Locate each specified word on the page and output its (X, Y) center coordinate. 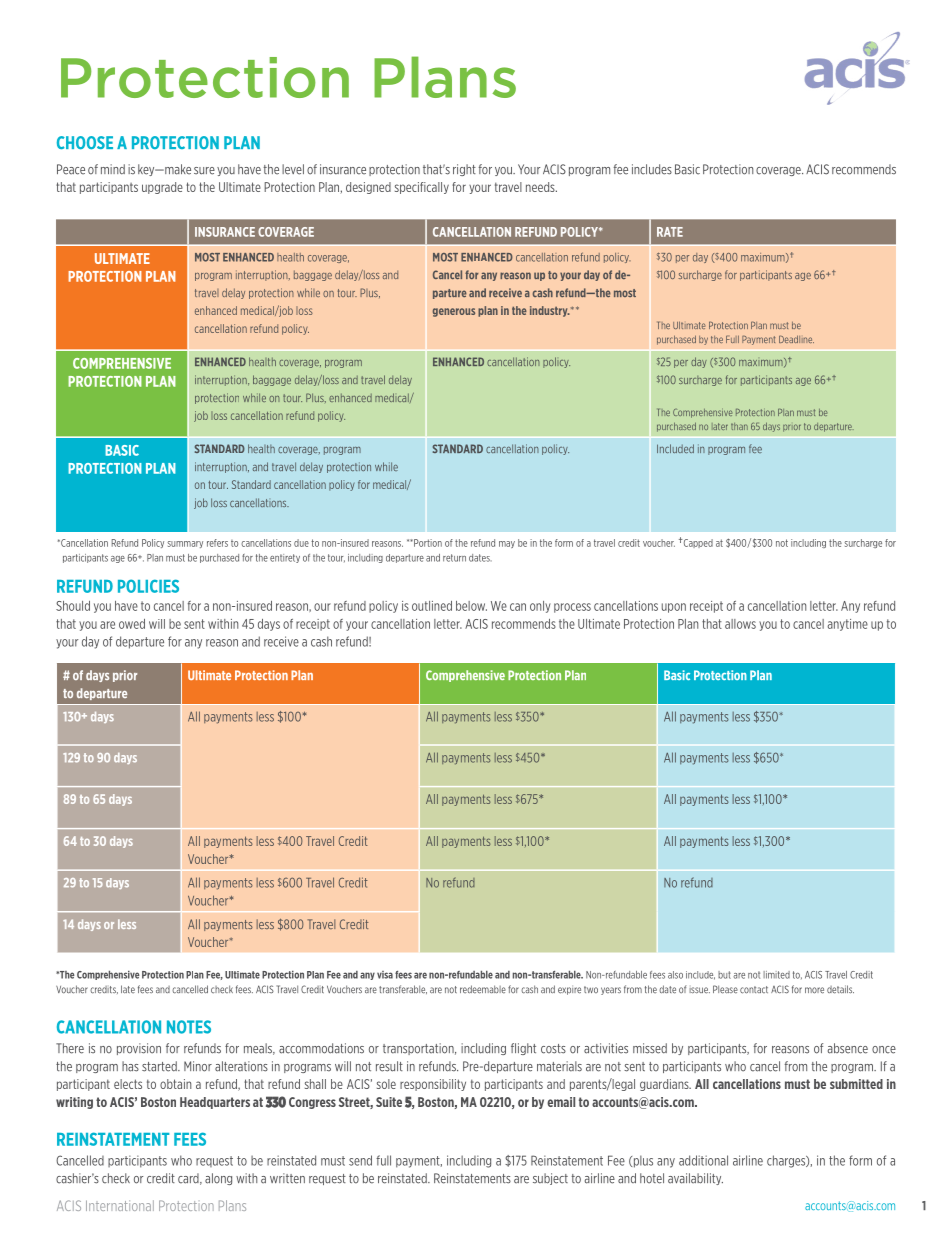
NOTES (189, 1027)
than (739, 426)
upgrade (162, 188)
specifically (422, 188)
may (507, 544)
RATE (670, 232)
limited (776, 975)
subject (550, 1179)
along (218, 1179)
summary (185, 544)
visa (385, 975)
